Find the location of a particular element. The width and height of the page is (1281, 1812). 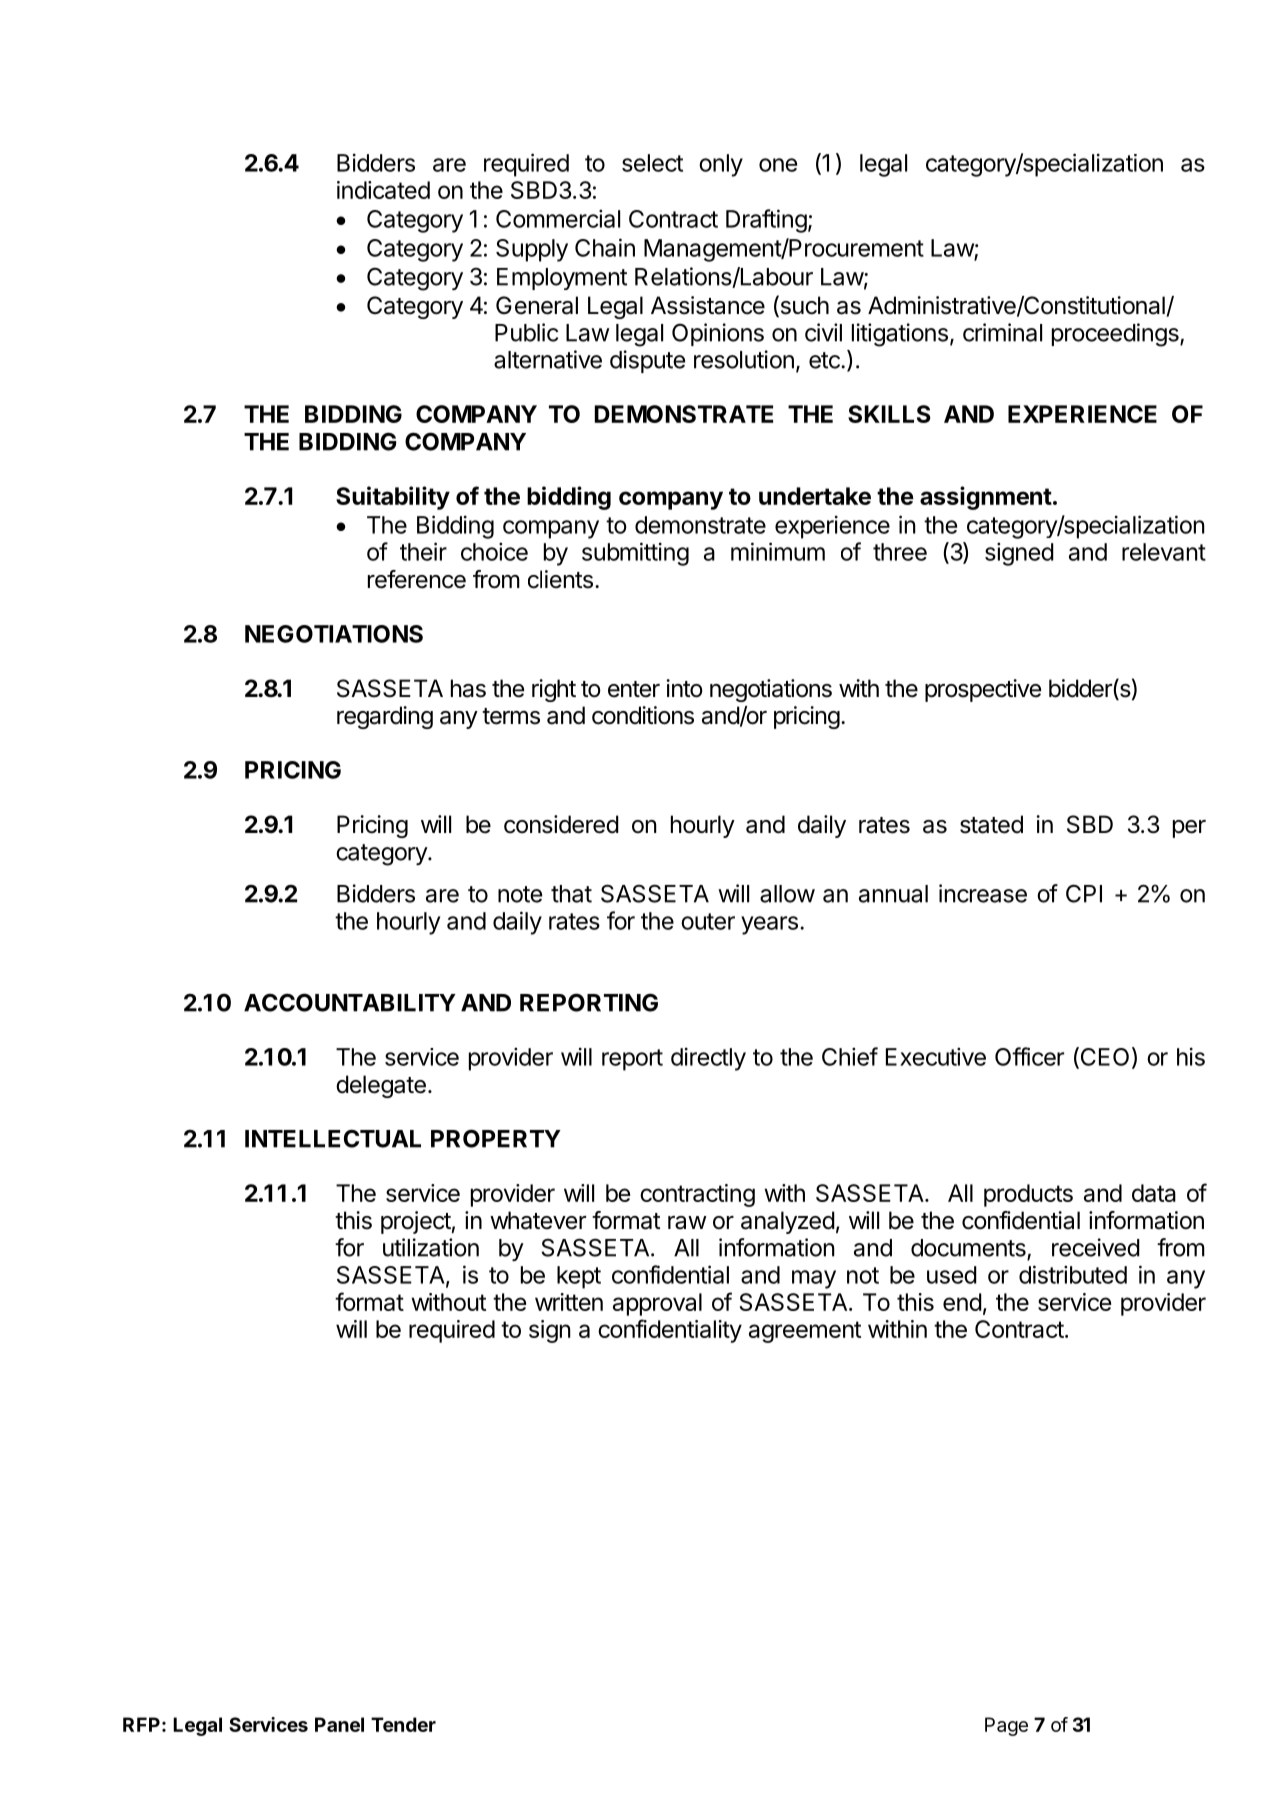

indicated is located at coordinates (383, 190).
